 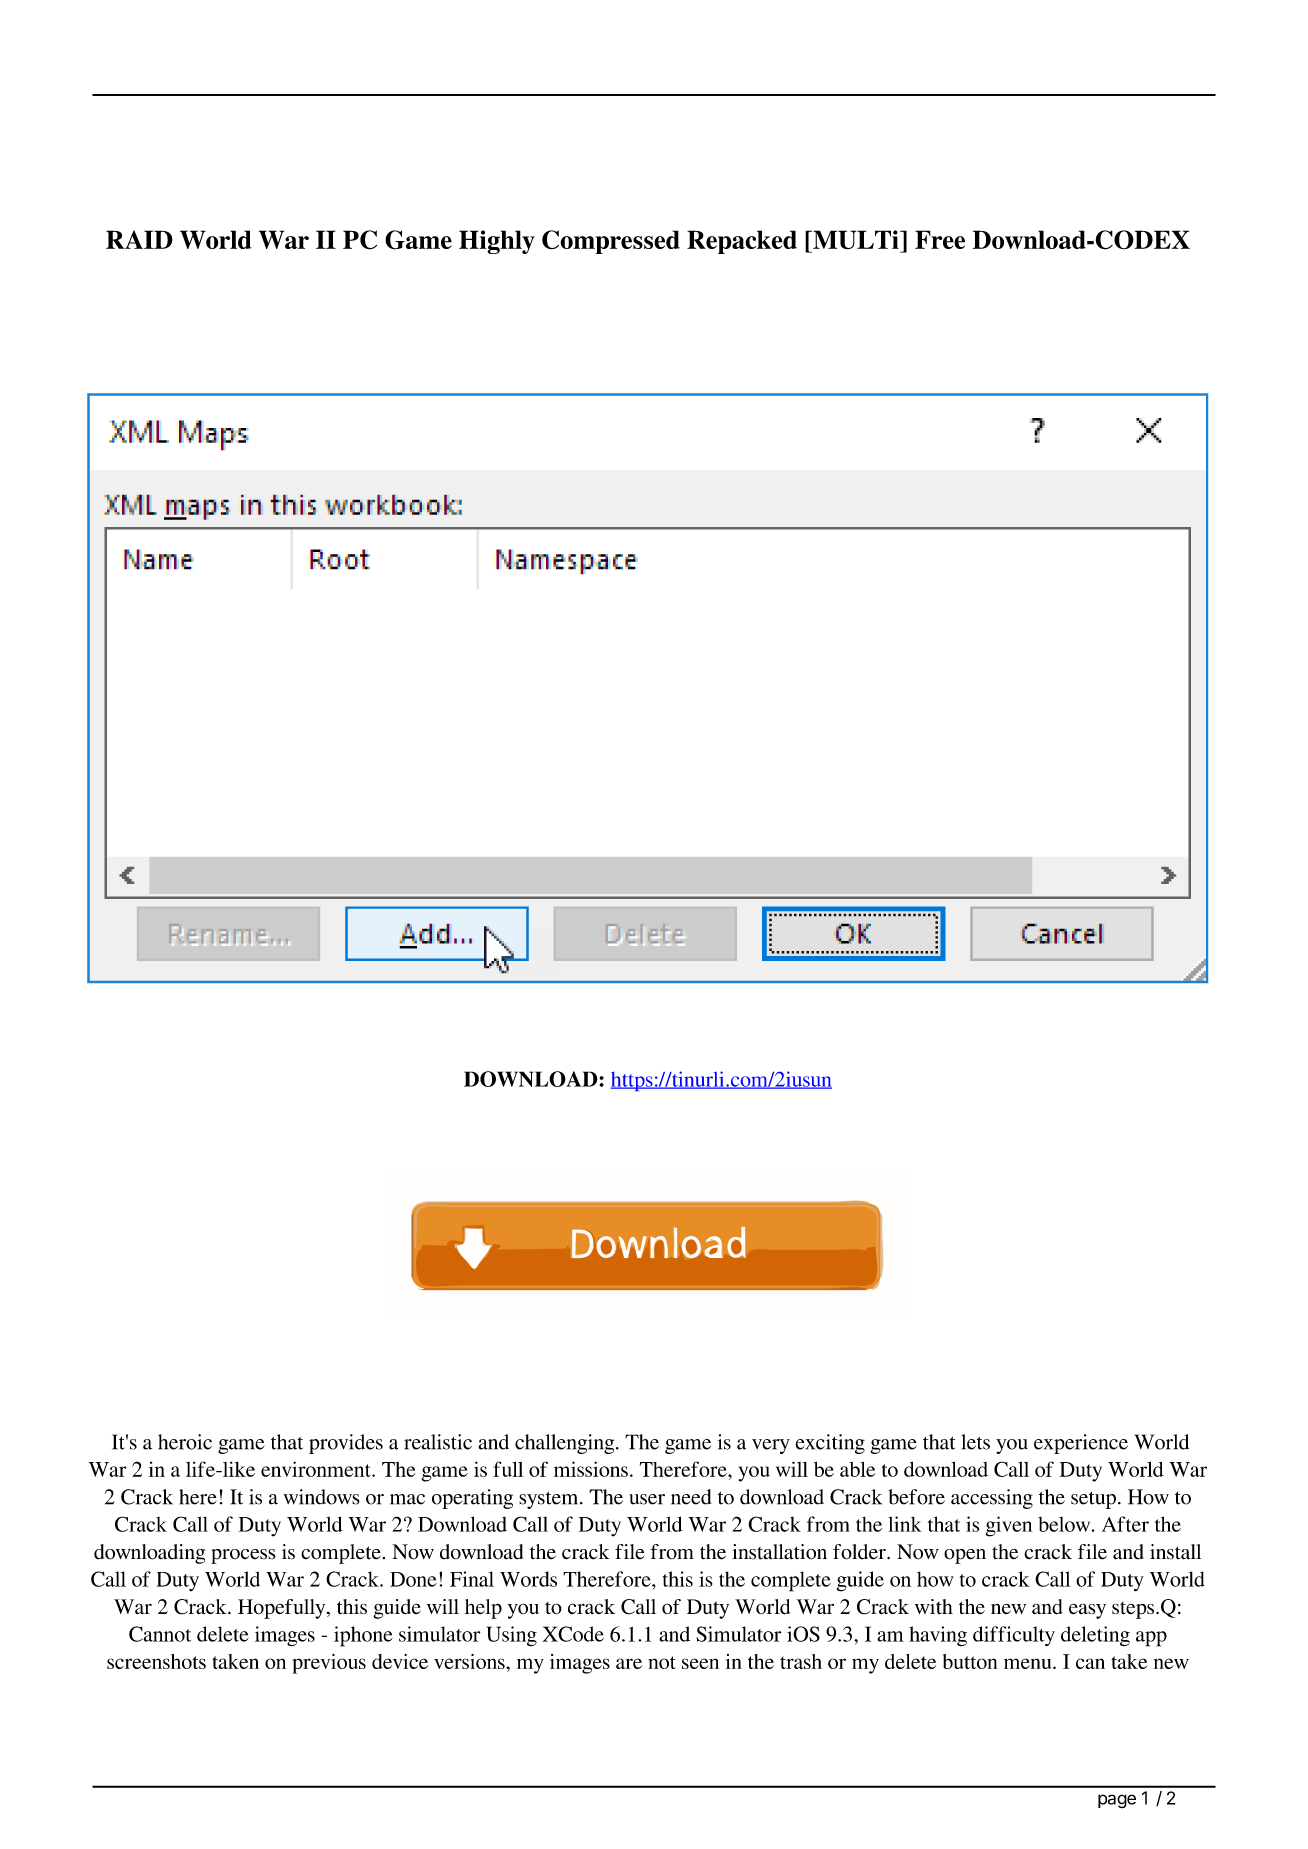 What do you see at coordinates (185, 1442) in the screenshot?
I see `heroic` at bounding box center [185, 1442].
